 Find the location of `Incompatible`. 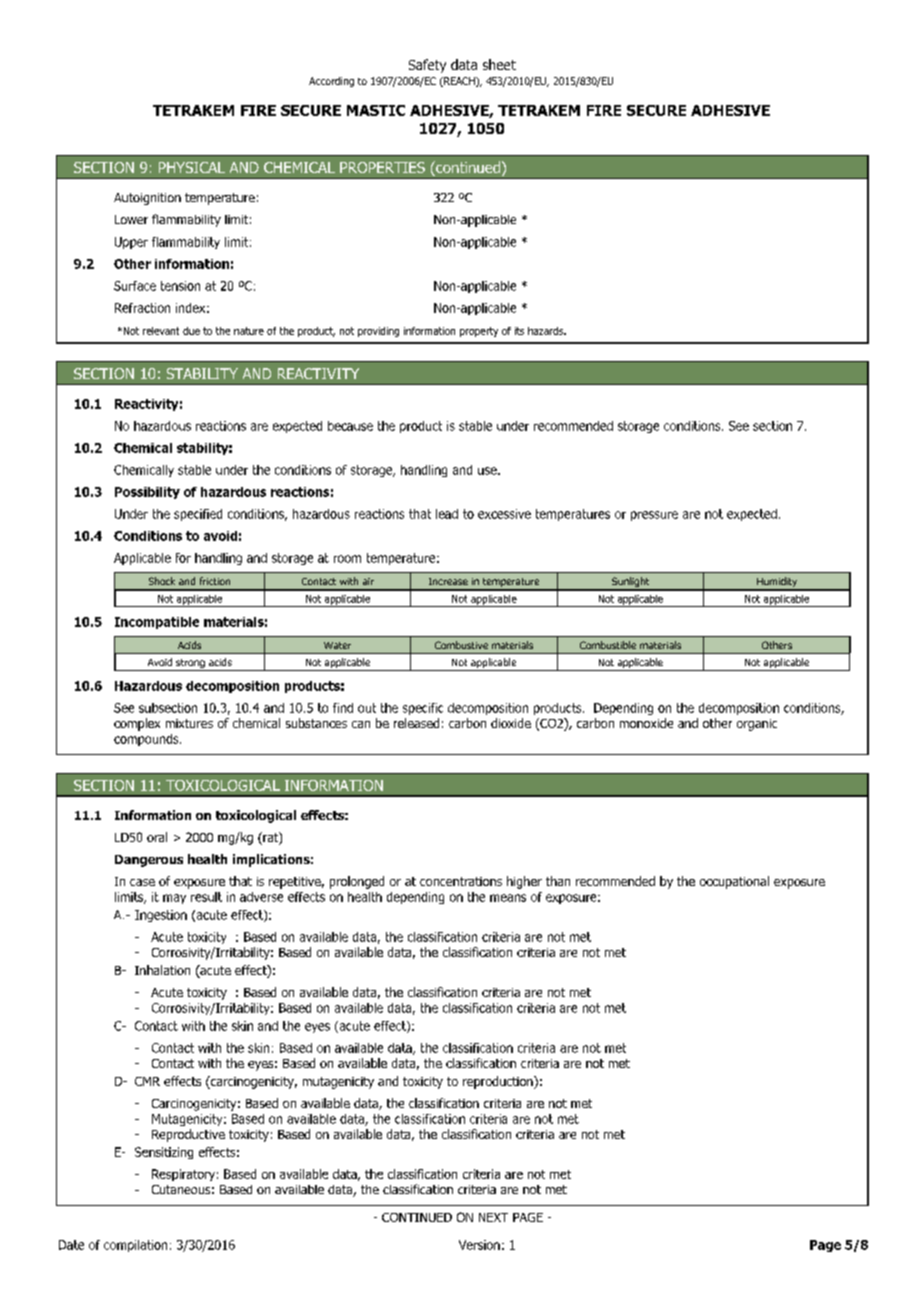

Incompatible is located at coordinates (157, 623).
